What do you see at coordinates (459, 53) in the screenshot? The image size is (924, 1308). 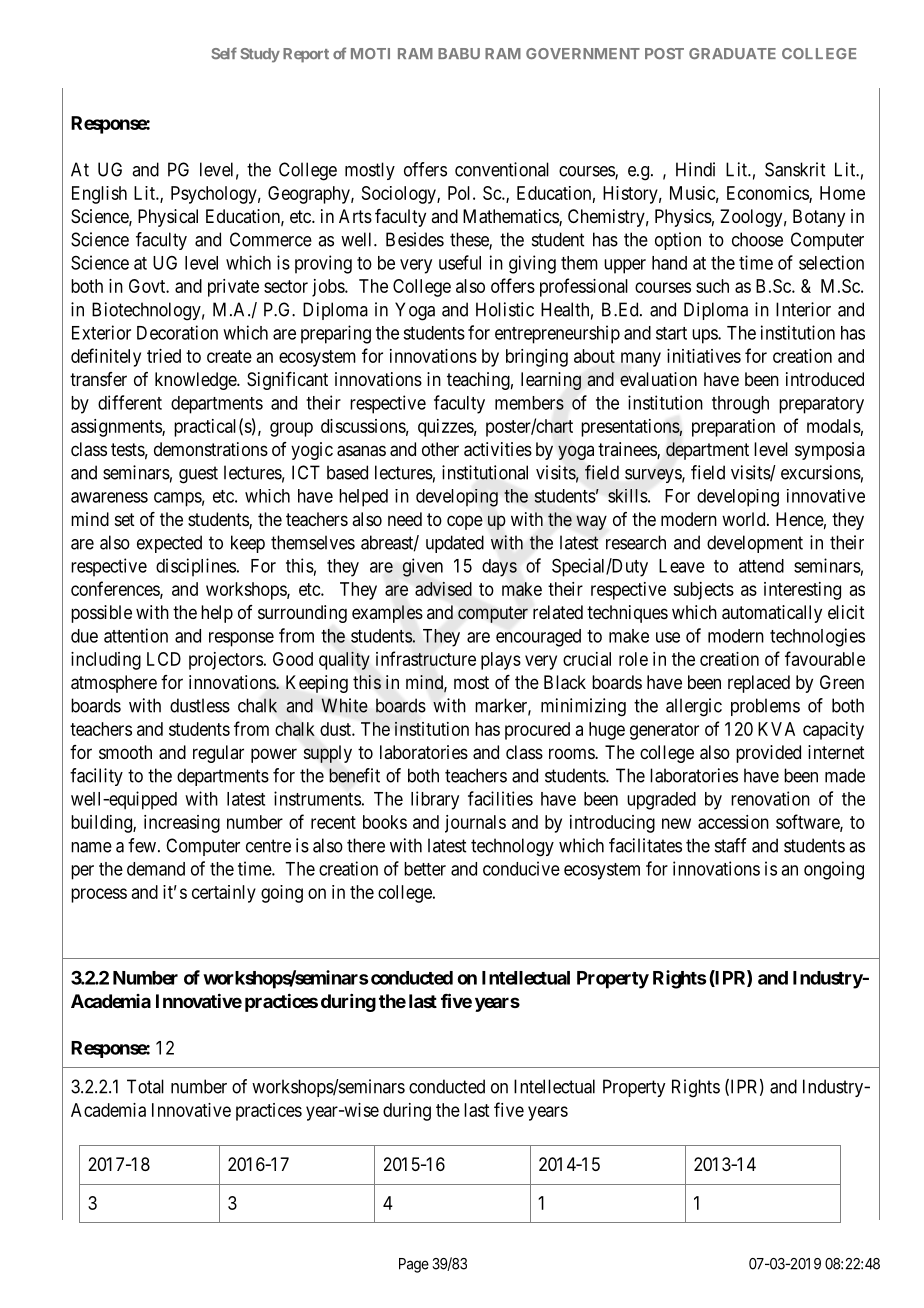 I see `BABU` at bounding box center [459, 53].
